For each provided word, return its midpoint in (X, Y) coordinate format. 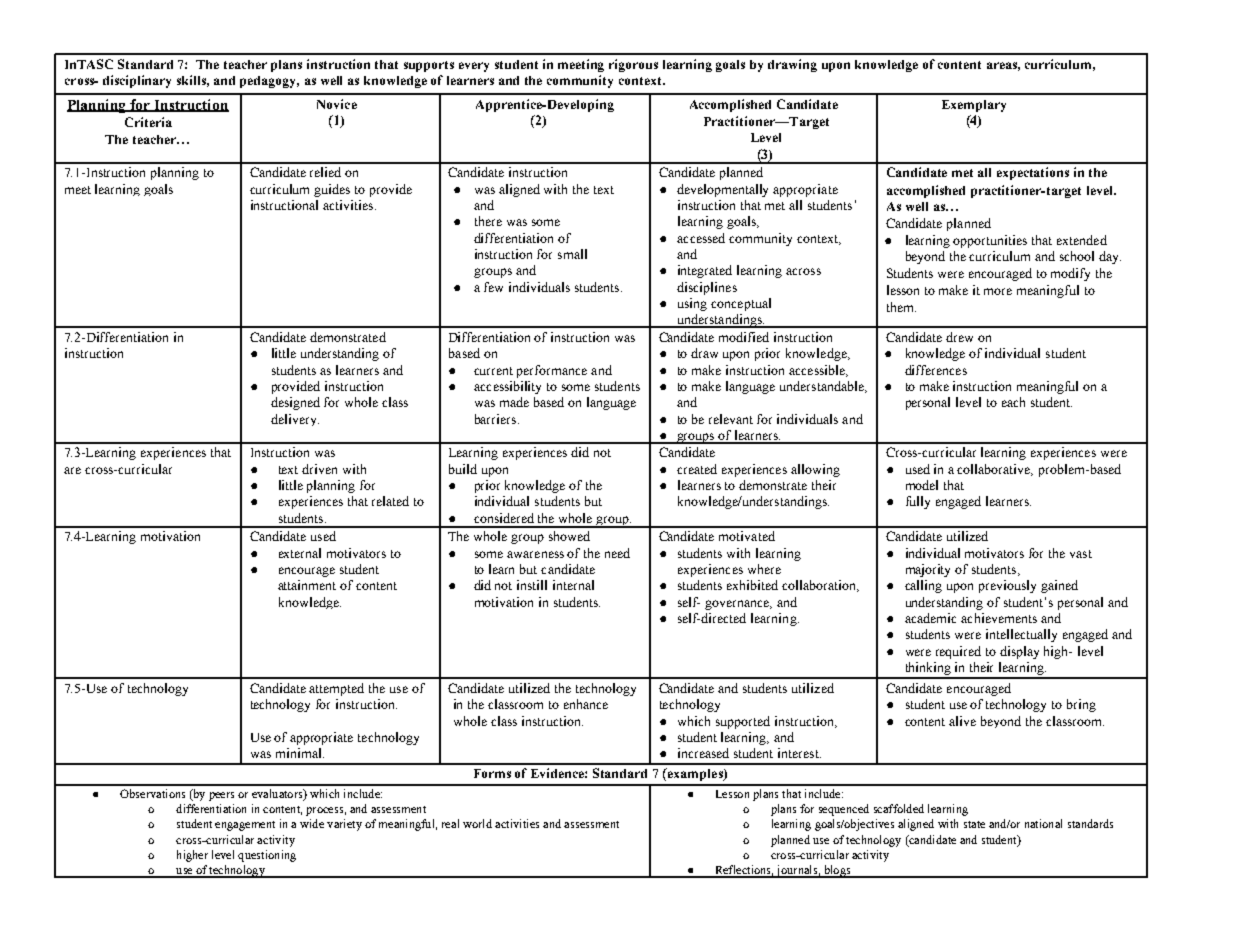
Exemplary (974, 106)
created (697, 469)
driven (319, 469)
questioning (267, 856)
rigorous (633, 65)
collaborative (995, 470)
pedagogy (269, 82)
